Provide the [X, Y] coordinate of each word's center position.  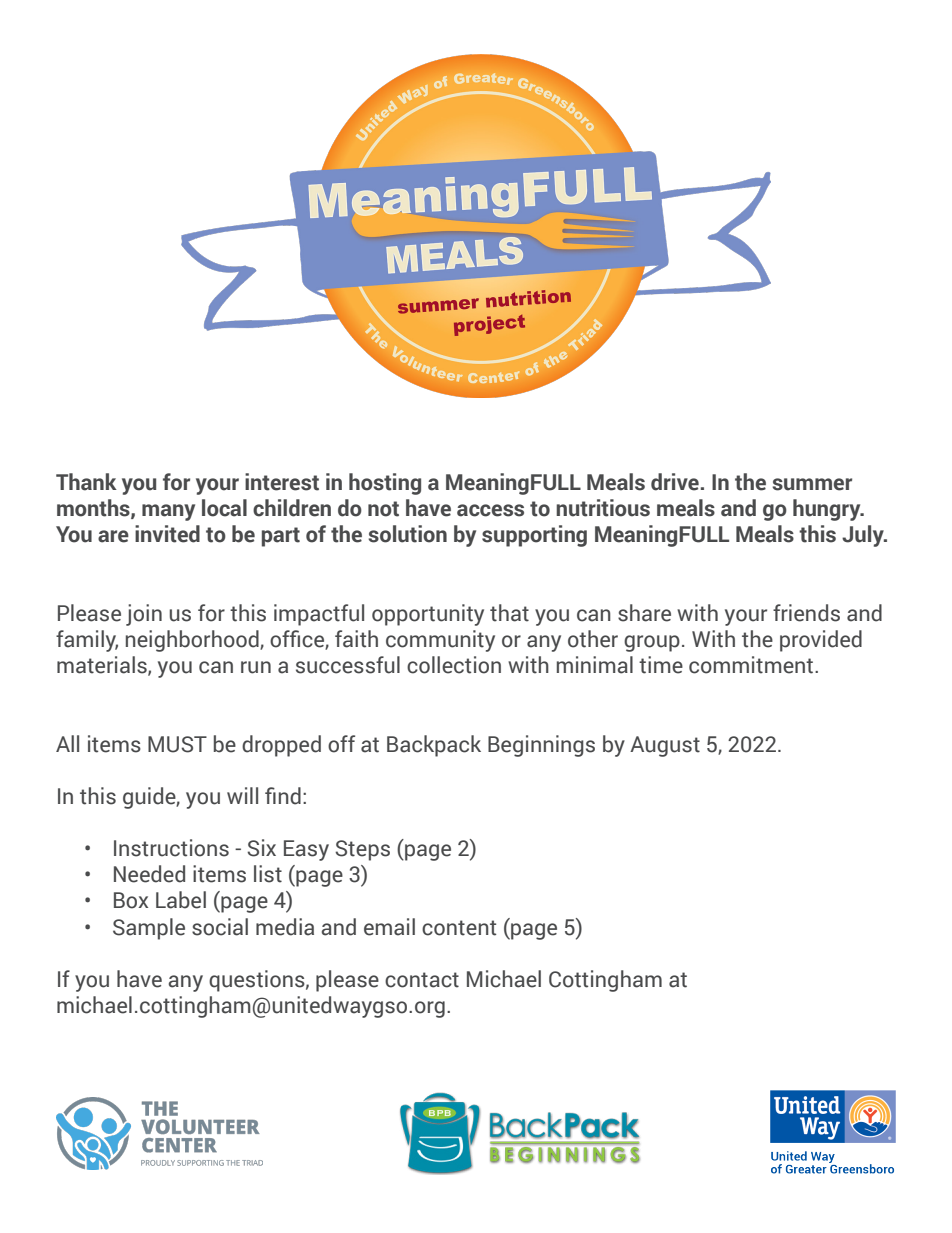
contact [422, 980]
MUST [177, 744]
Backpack [434, 746]
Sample [149, 929]
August [665, 746]
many [168, 512]
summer [812, 484]
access [490, 510]
